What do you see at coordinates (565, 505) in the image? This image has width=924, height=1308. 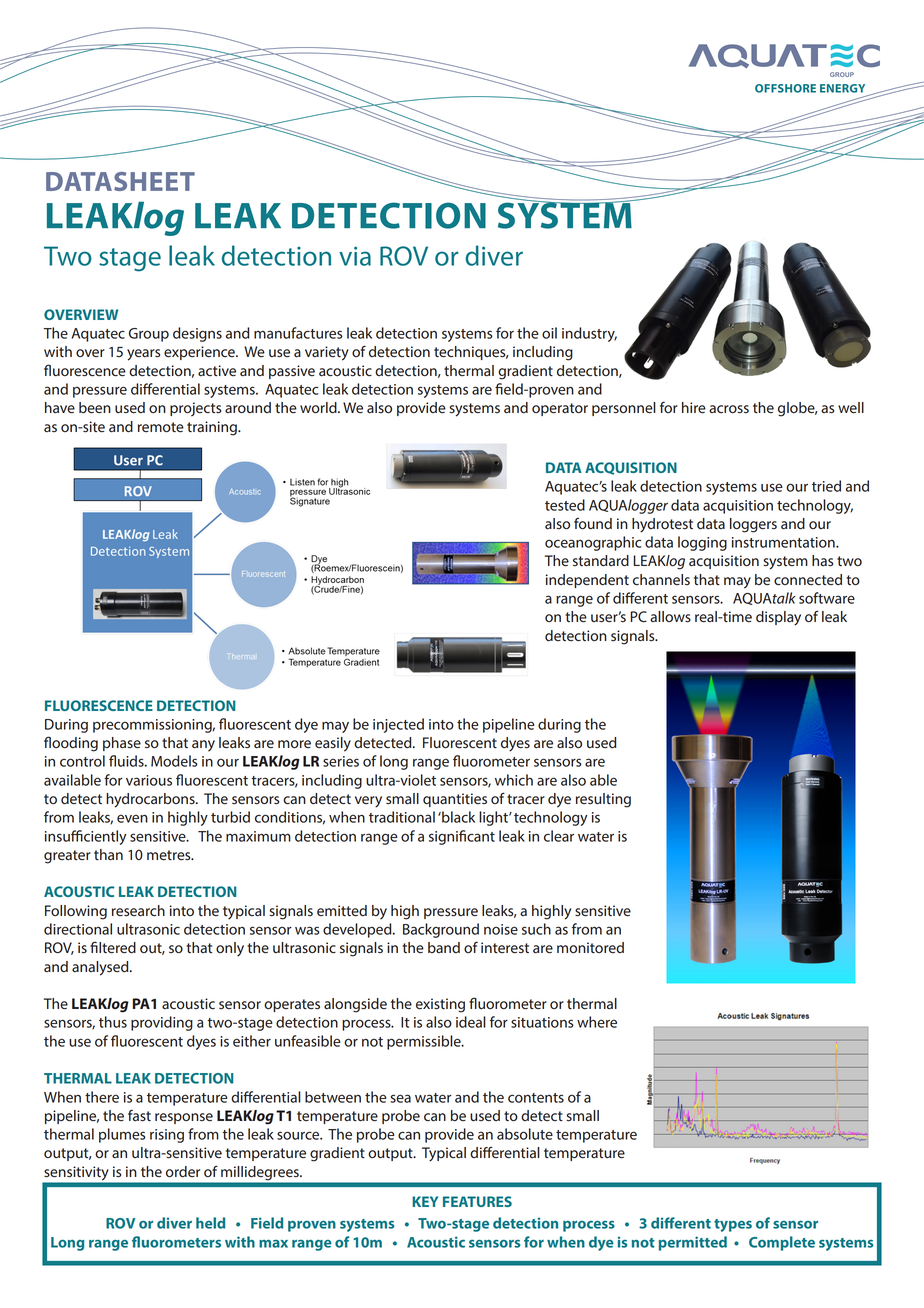 I see `tested` at bounding box center [565, 505].
